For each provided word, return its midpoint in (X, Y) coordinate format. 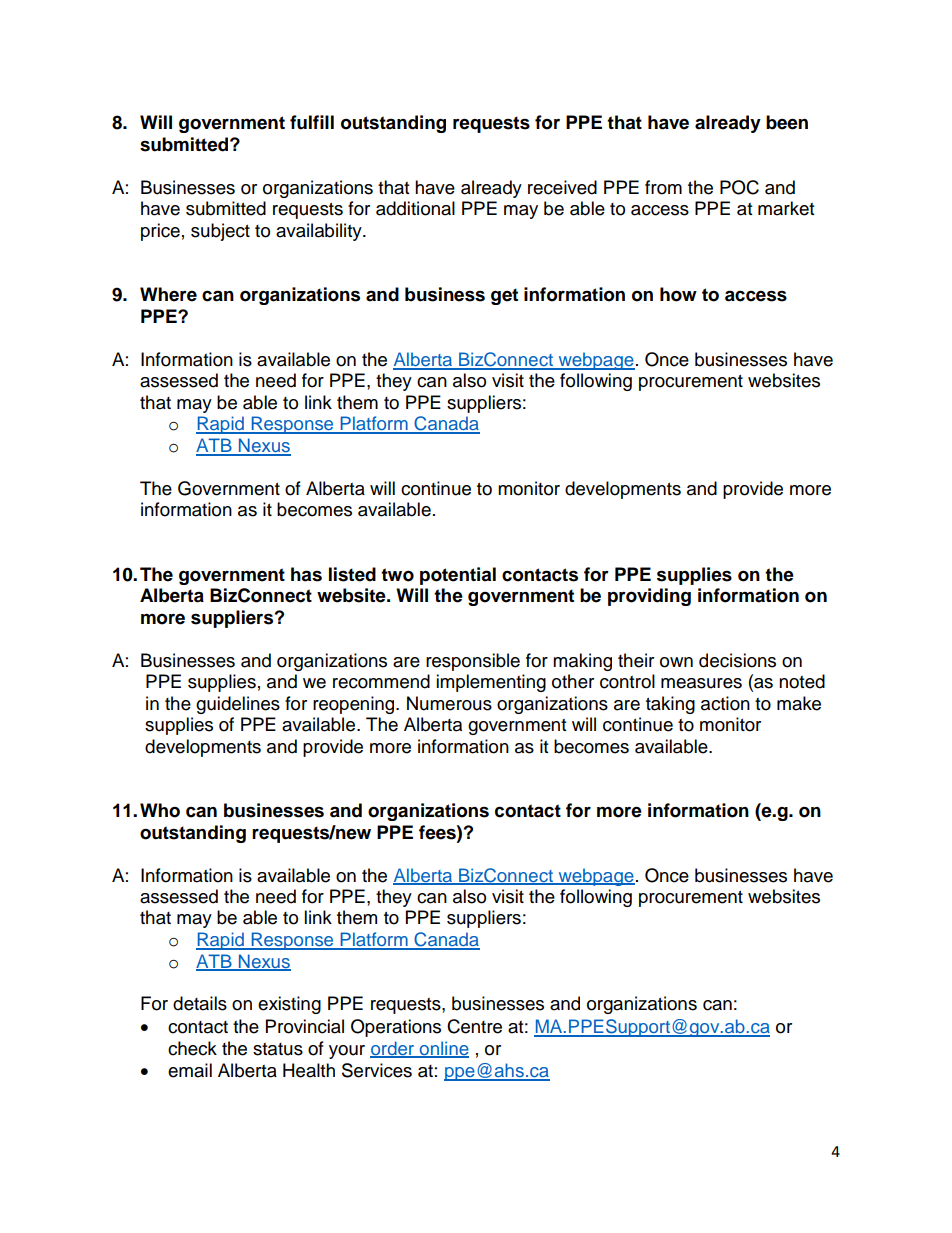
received (562, 187)
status (278, 1049)
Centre (474, 1026)
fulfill (312, 122)
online (443, 1049)
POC (739, 187)
